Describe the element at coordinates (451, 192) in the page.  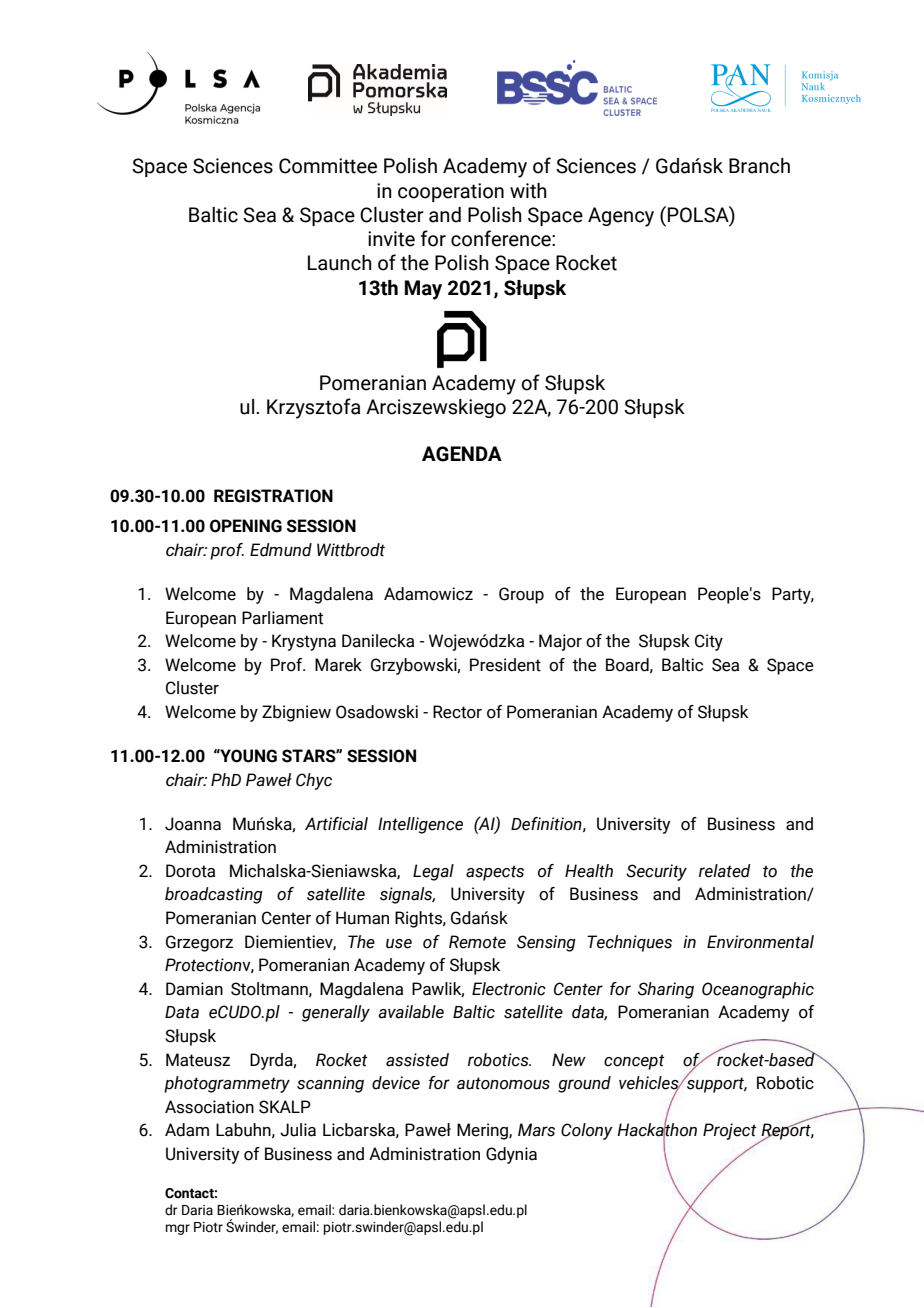
I see `cooperation` at that location.
